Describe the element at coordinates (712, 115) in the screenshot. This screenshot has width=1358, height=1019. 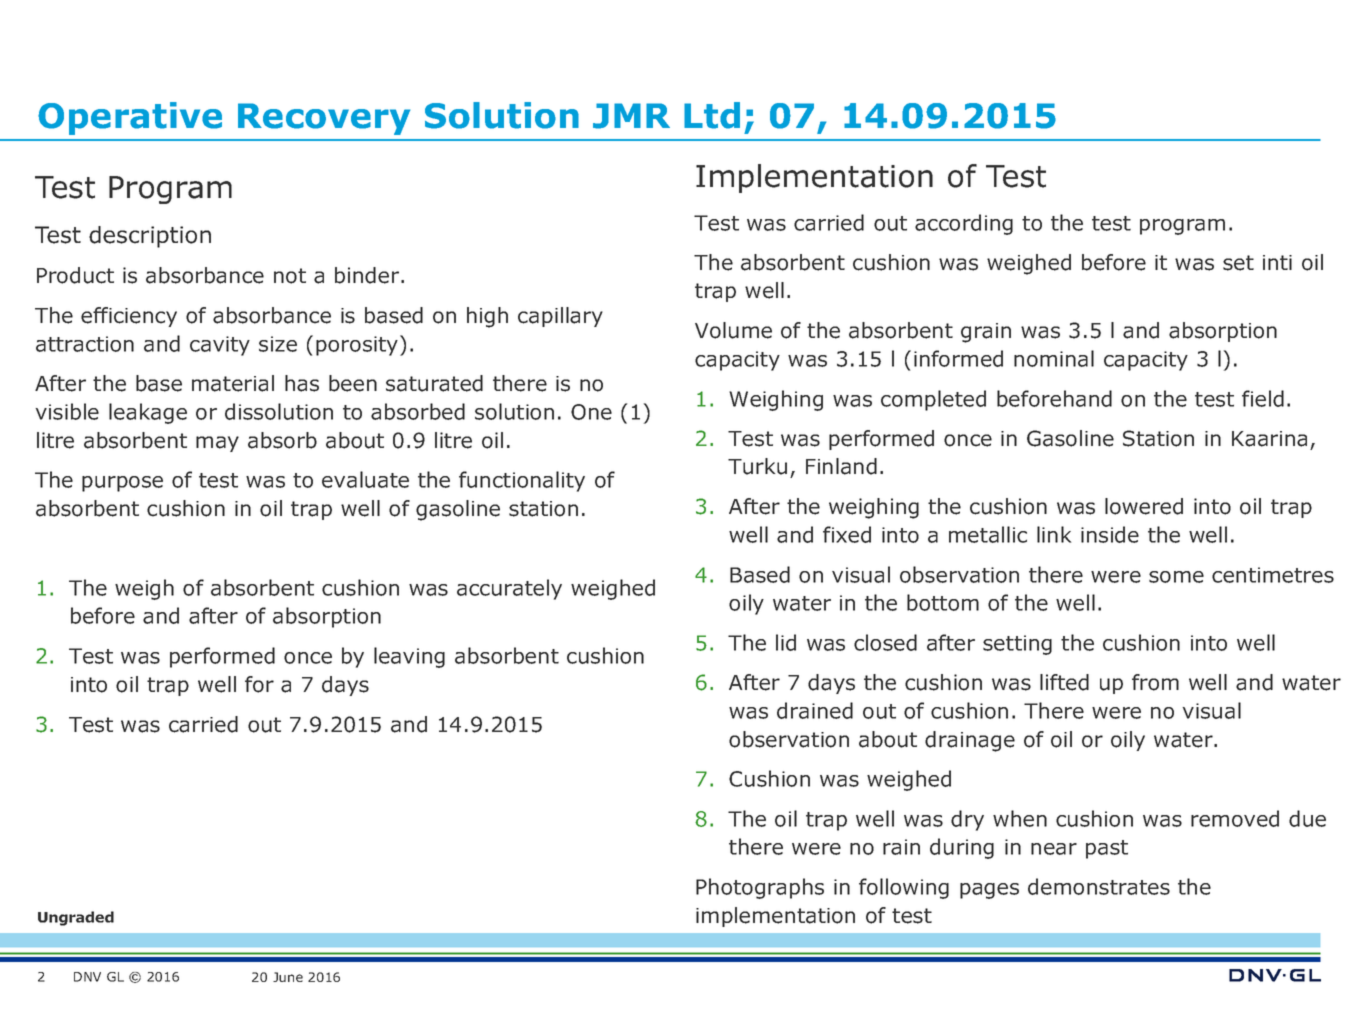
I see `Ltd` at that location.
